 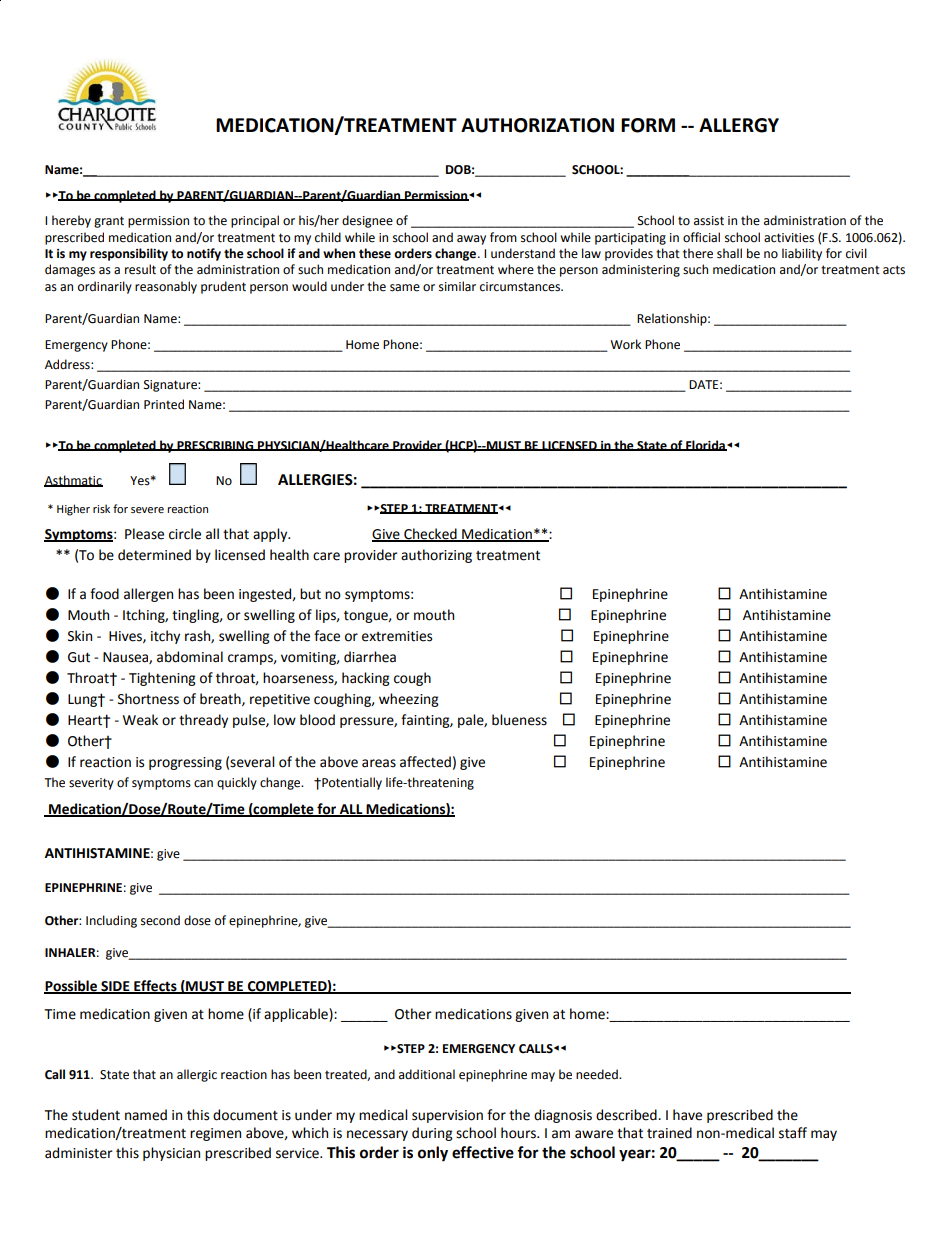 What do you see at coordinates (425, 762) in the page?
I see `affected` at bounding box center [425, 762].
